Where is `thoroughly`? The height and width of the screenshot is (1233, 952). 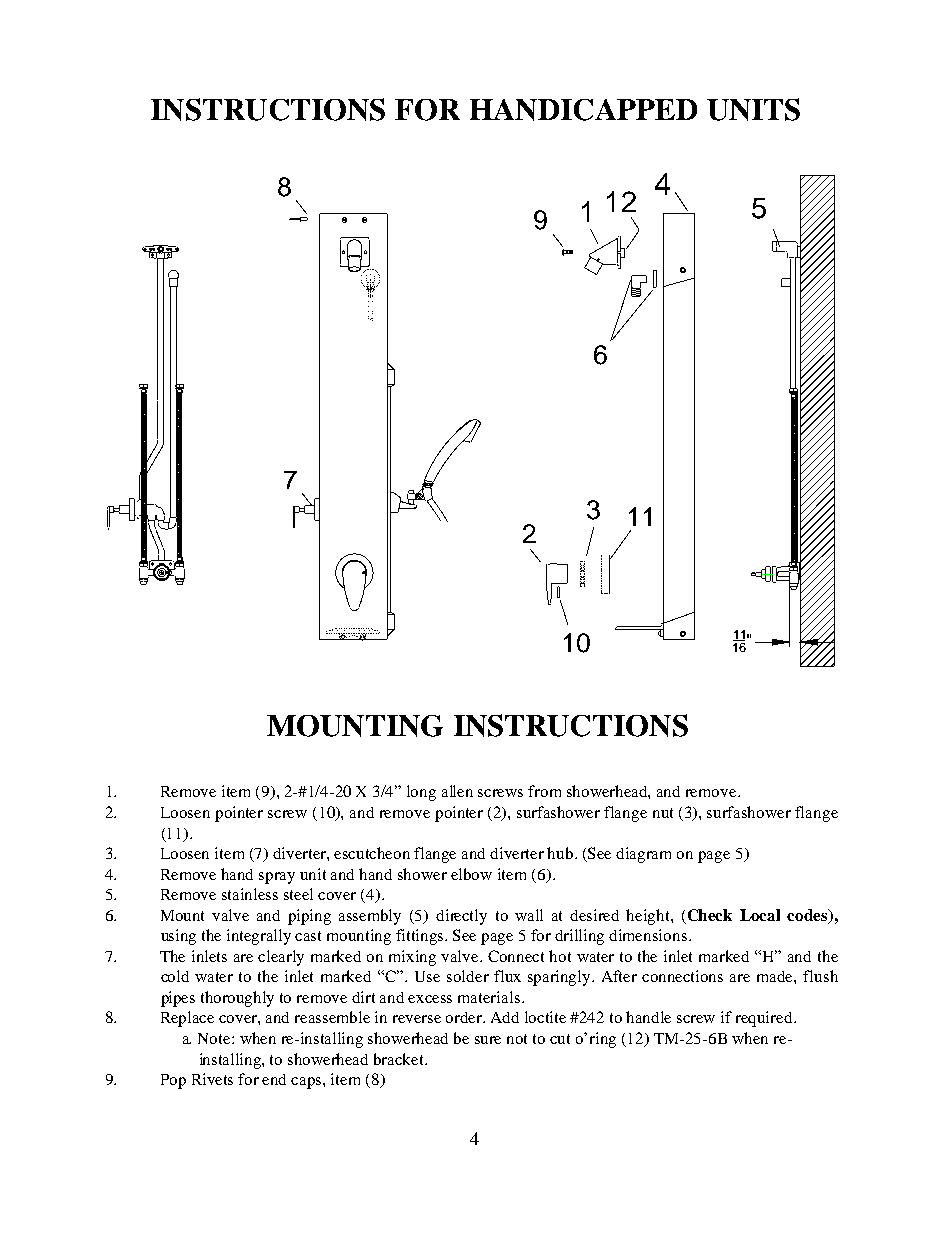
thoroughly is located at coordinates (237, 999).
